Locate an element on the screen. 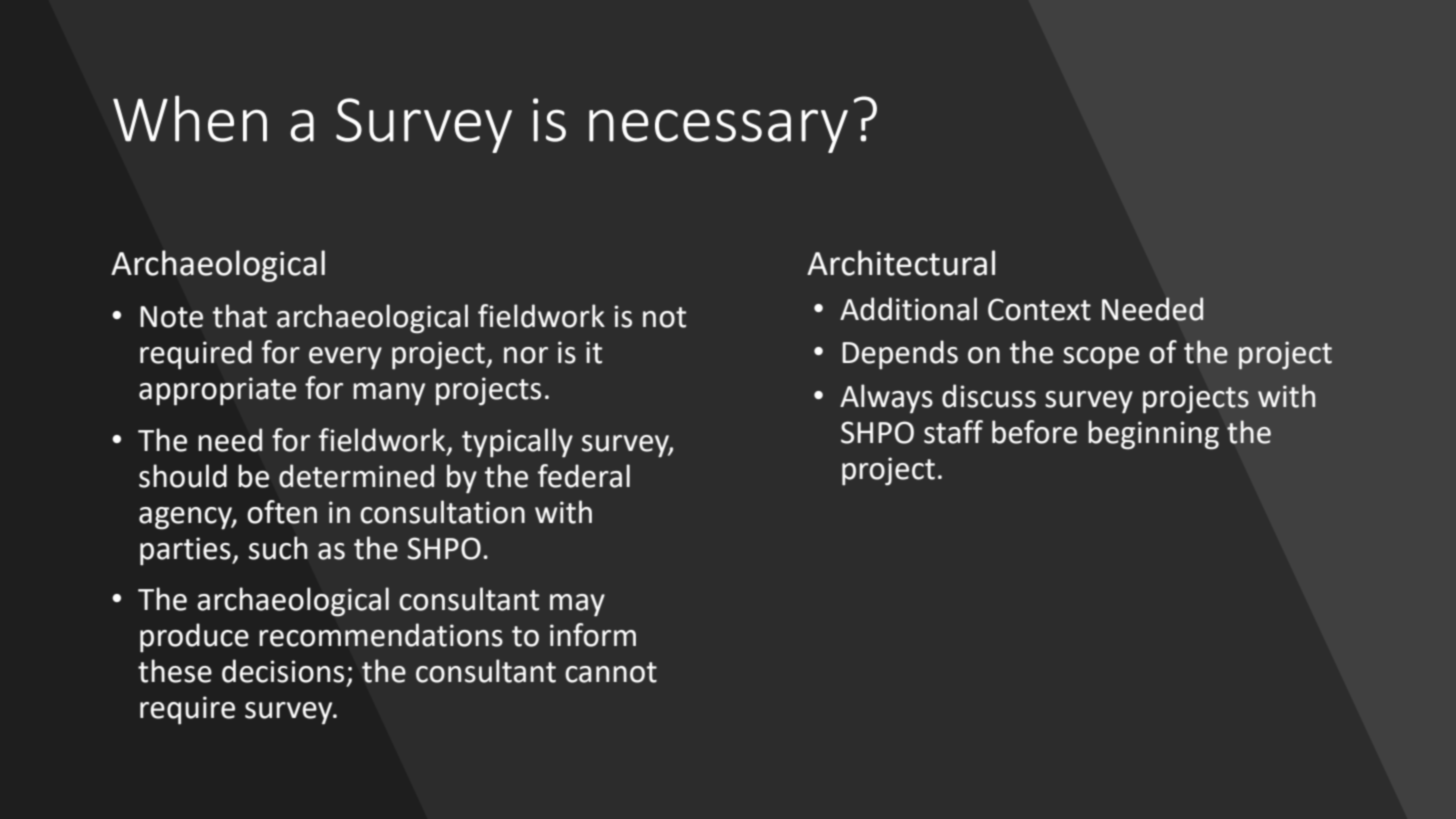 This screenshot has width=1456, height=819. decisions is located at coordinates (283, 671).
